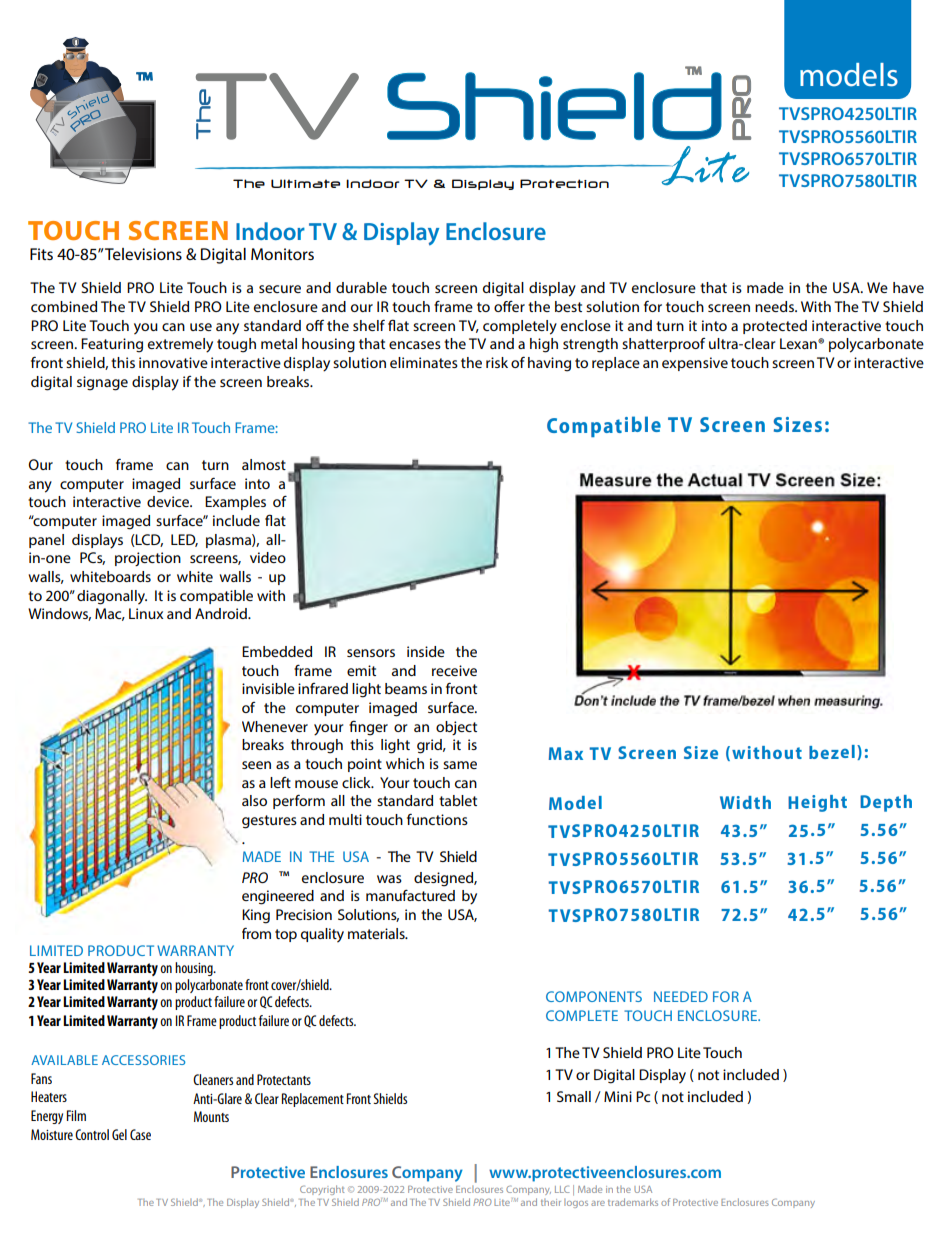 The height and width of the screenshot is (1233, 952). What do you see at coordinates (184, 540) in the screenshot?
I see `LED` at bounding box center [184, 540].
